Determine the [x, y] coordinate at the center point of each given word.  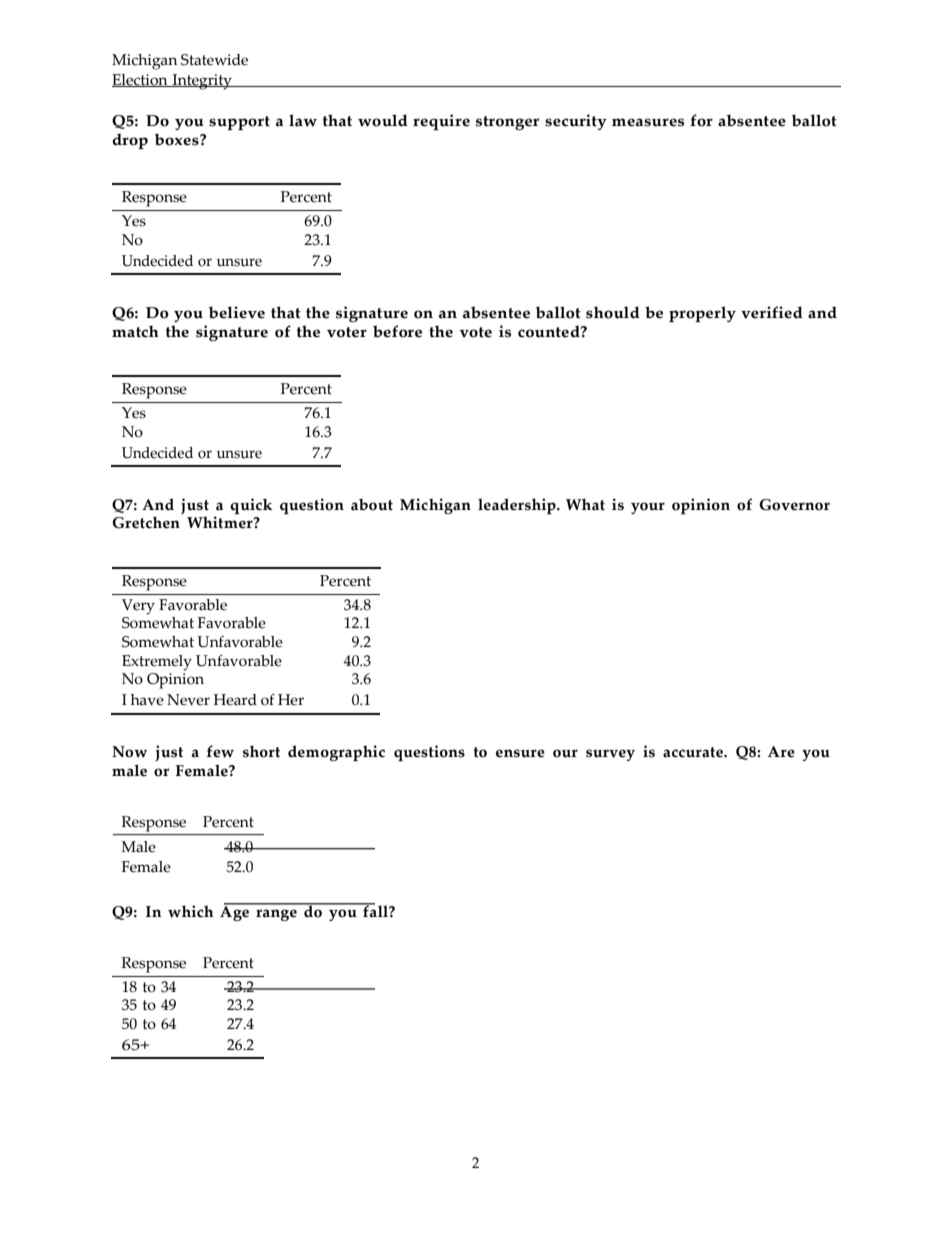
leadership [518, 506]
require [441, 122]
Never [188, 700]
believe [237, 312]
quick [251, 506]
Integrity [202, 82]
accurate [694, 752]
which [191, 911]
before [397, 331]
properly [702, 314]
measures [648, 122]
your [648, 508]
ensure [520, 753]
